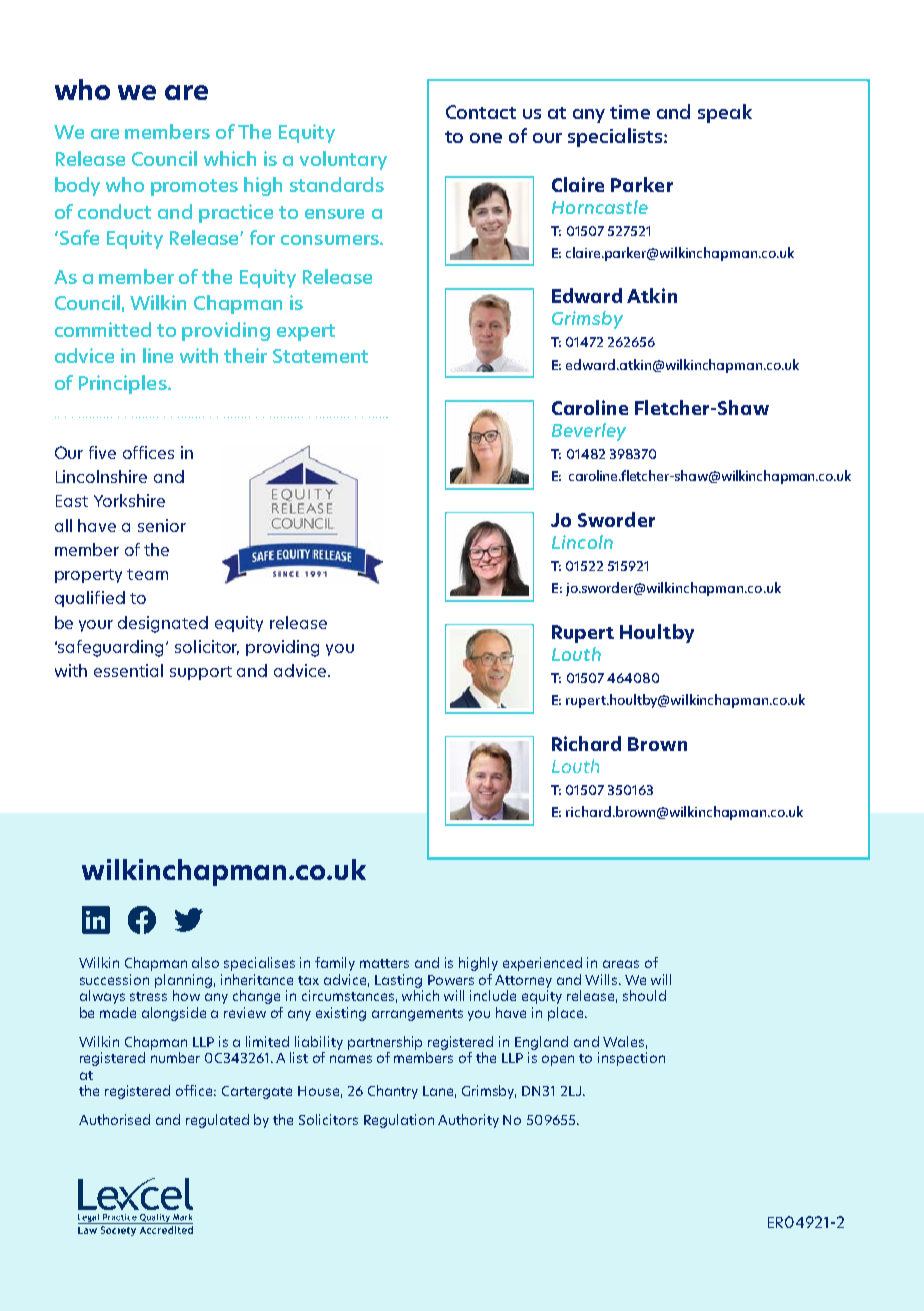 The image size is (924, 1311). Describe the element at coordinates (630, 112) in the page. I see `time` at that location.
